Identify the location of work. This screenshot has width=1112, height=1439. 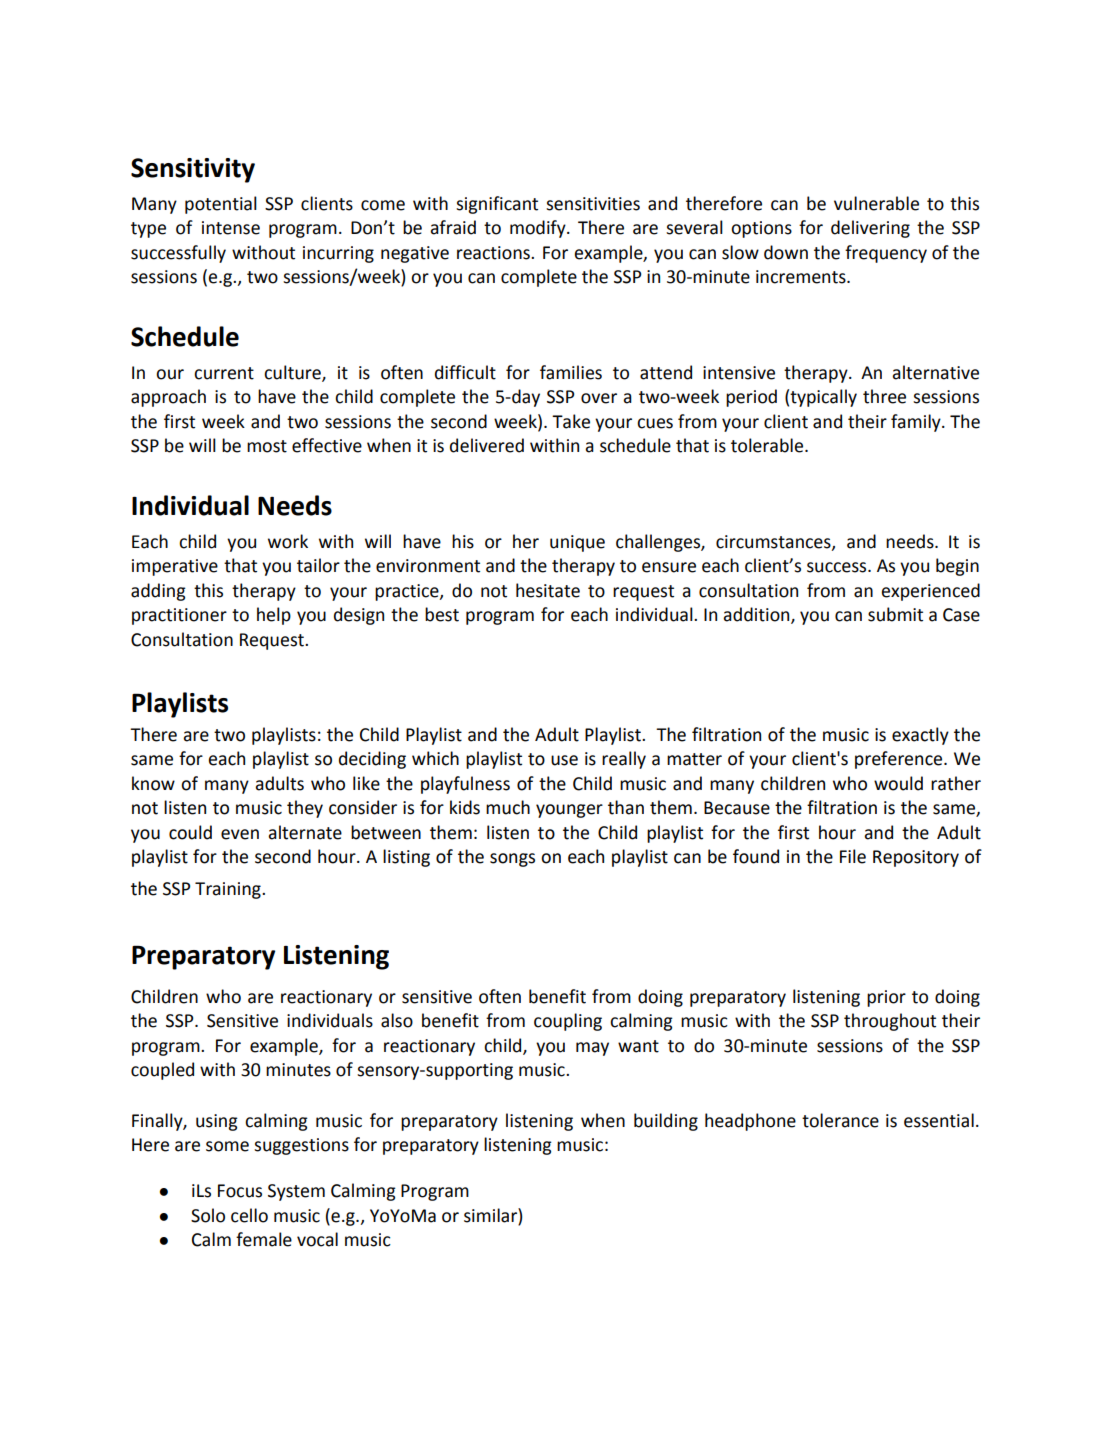
(288, 541).
